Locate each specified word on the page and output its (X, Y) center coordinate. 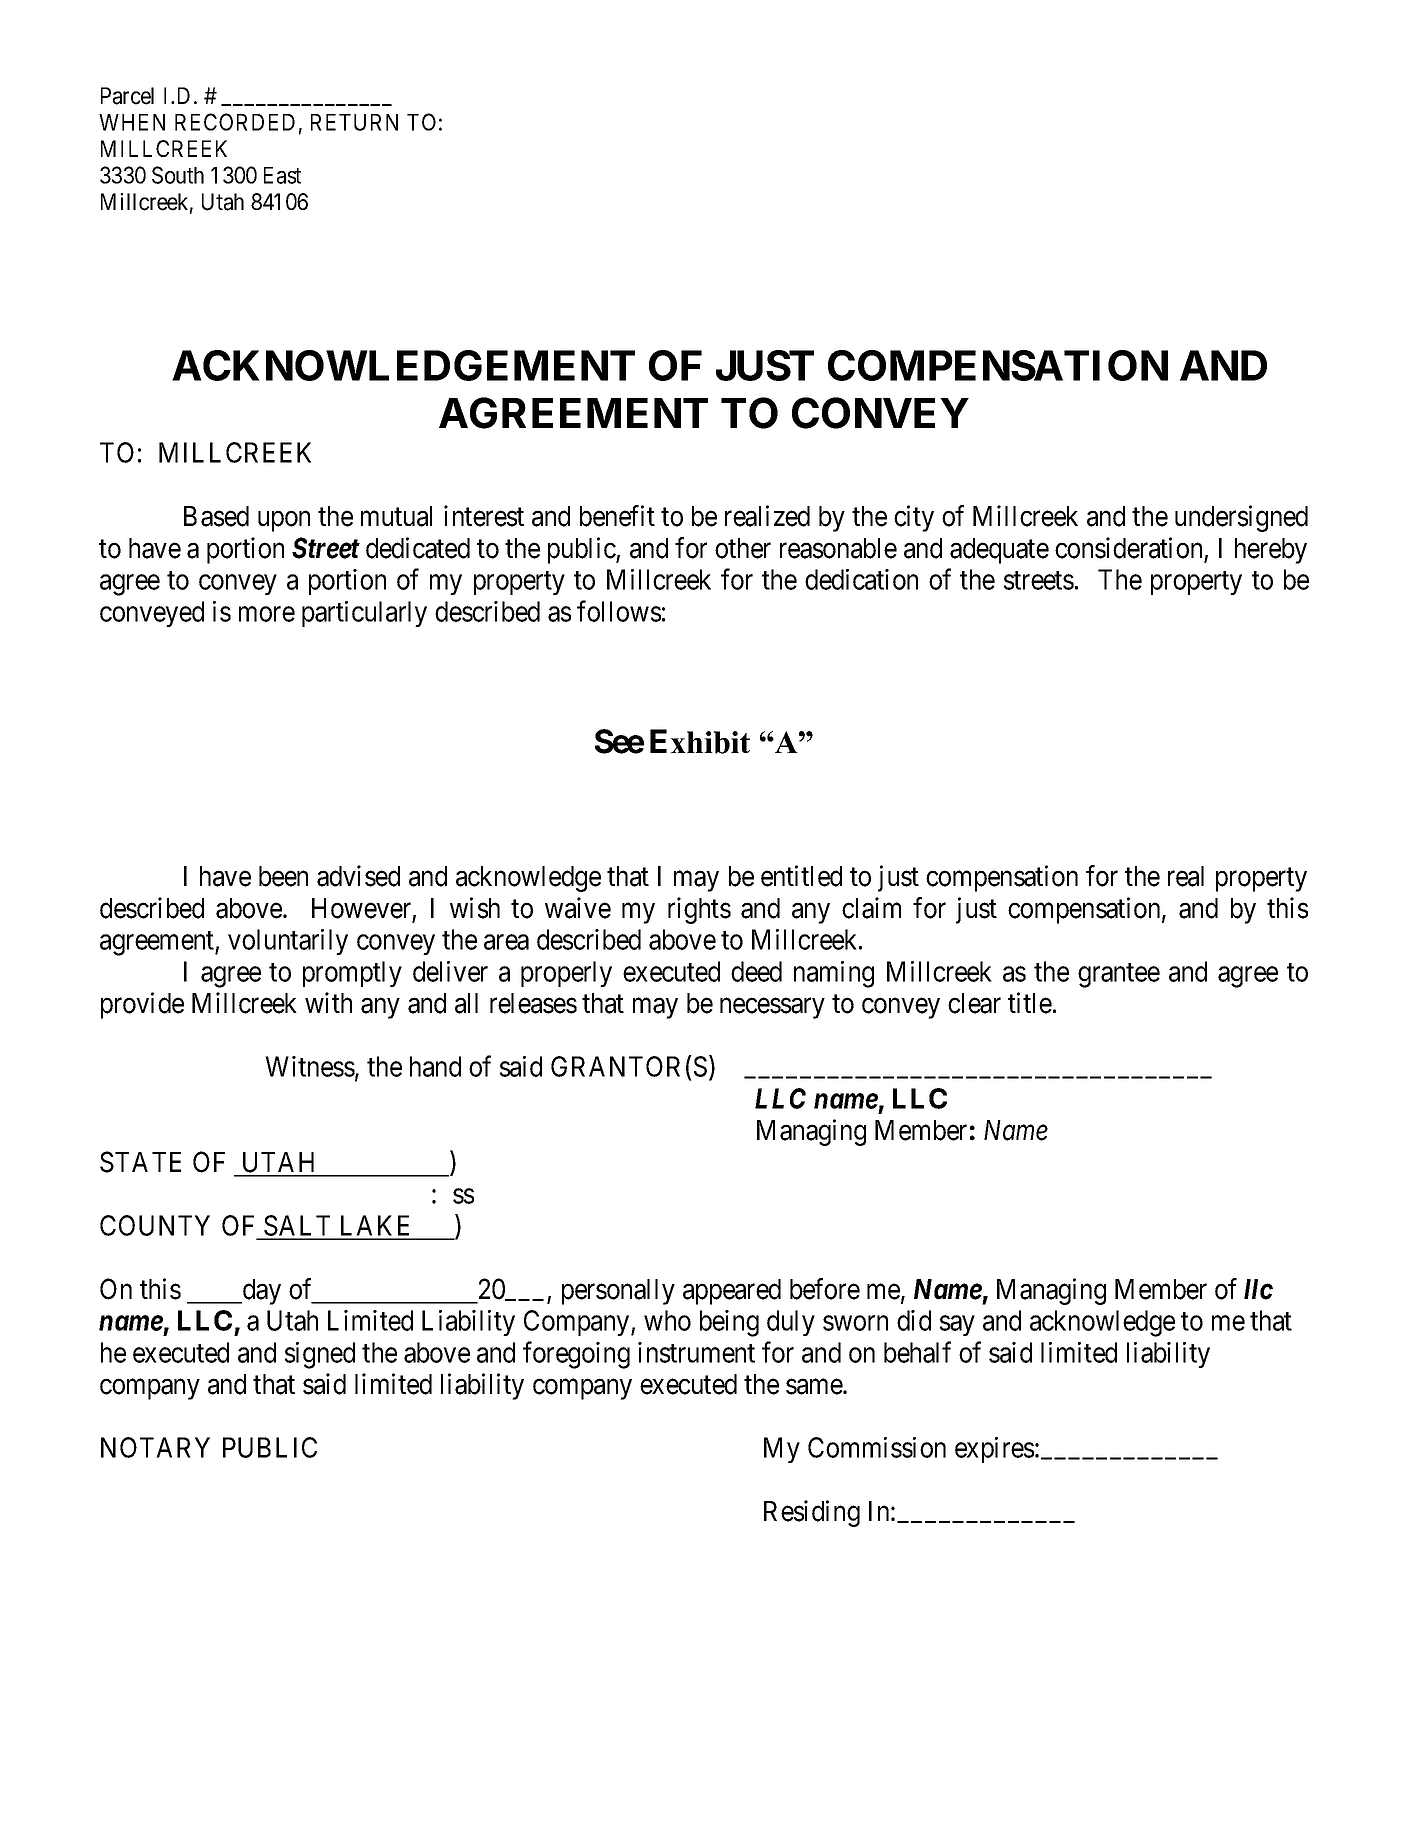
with (328, 1002)
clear (974, 1003)
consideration (1128, 548)
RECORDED (235, 122)
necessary (772, 1008)
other (743, 548)
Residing (812, 1513)
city (914, 518)
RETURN (354, 122)
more (267, 614)
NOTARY (155, 1447)
